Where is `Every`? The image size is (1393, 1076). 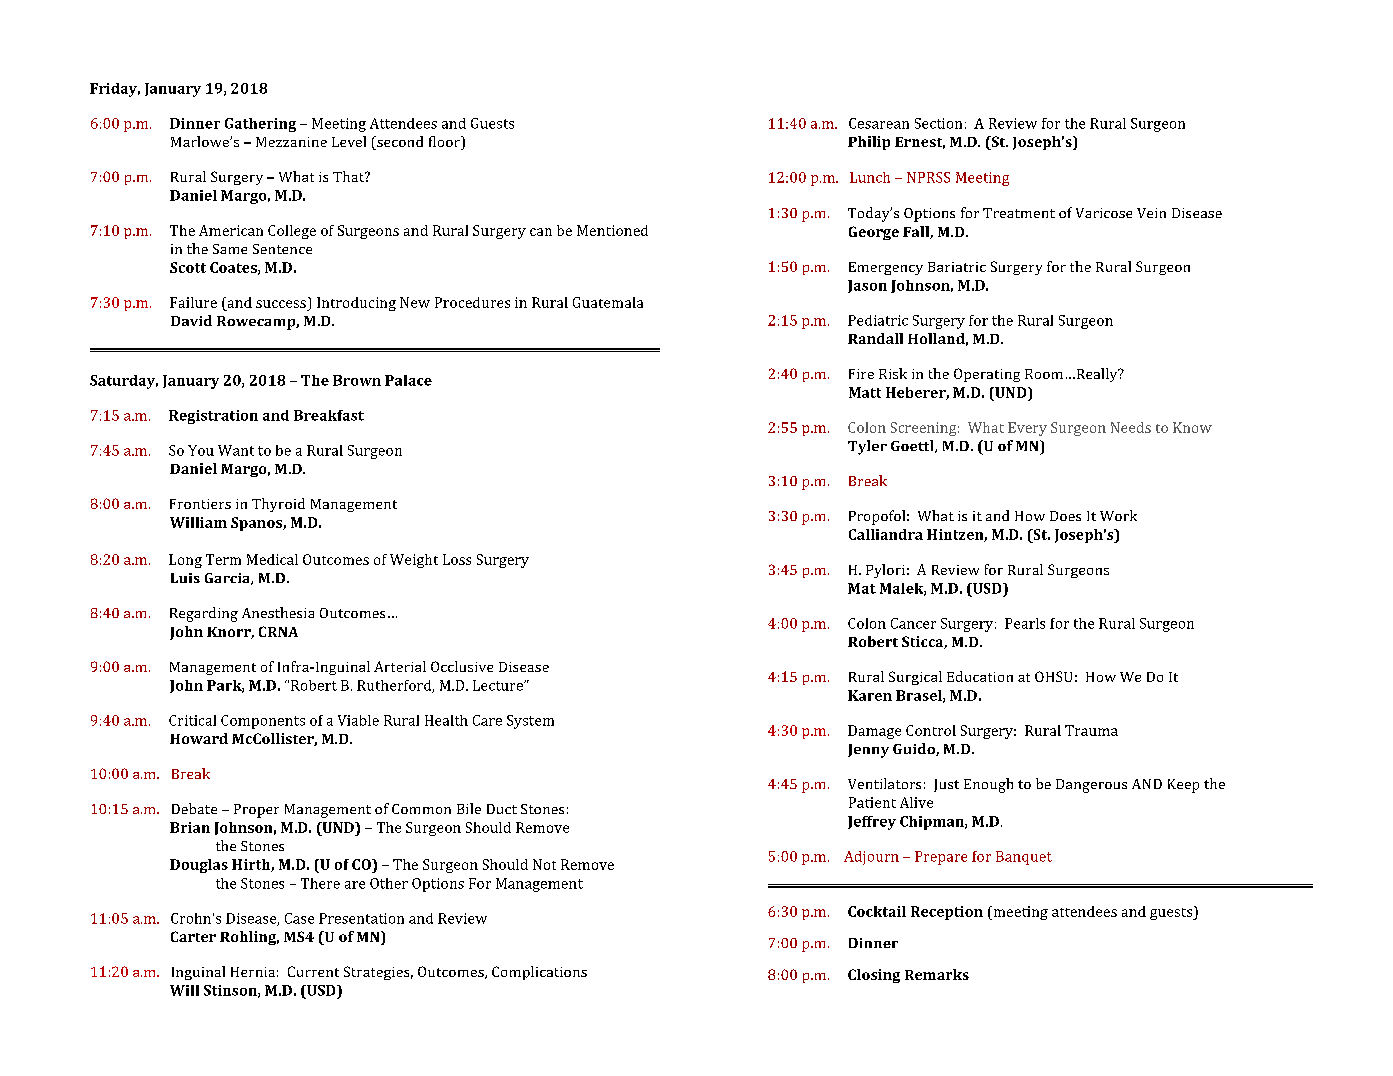
Every is located at coordinates (1027, 429).
